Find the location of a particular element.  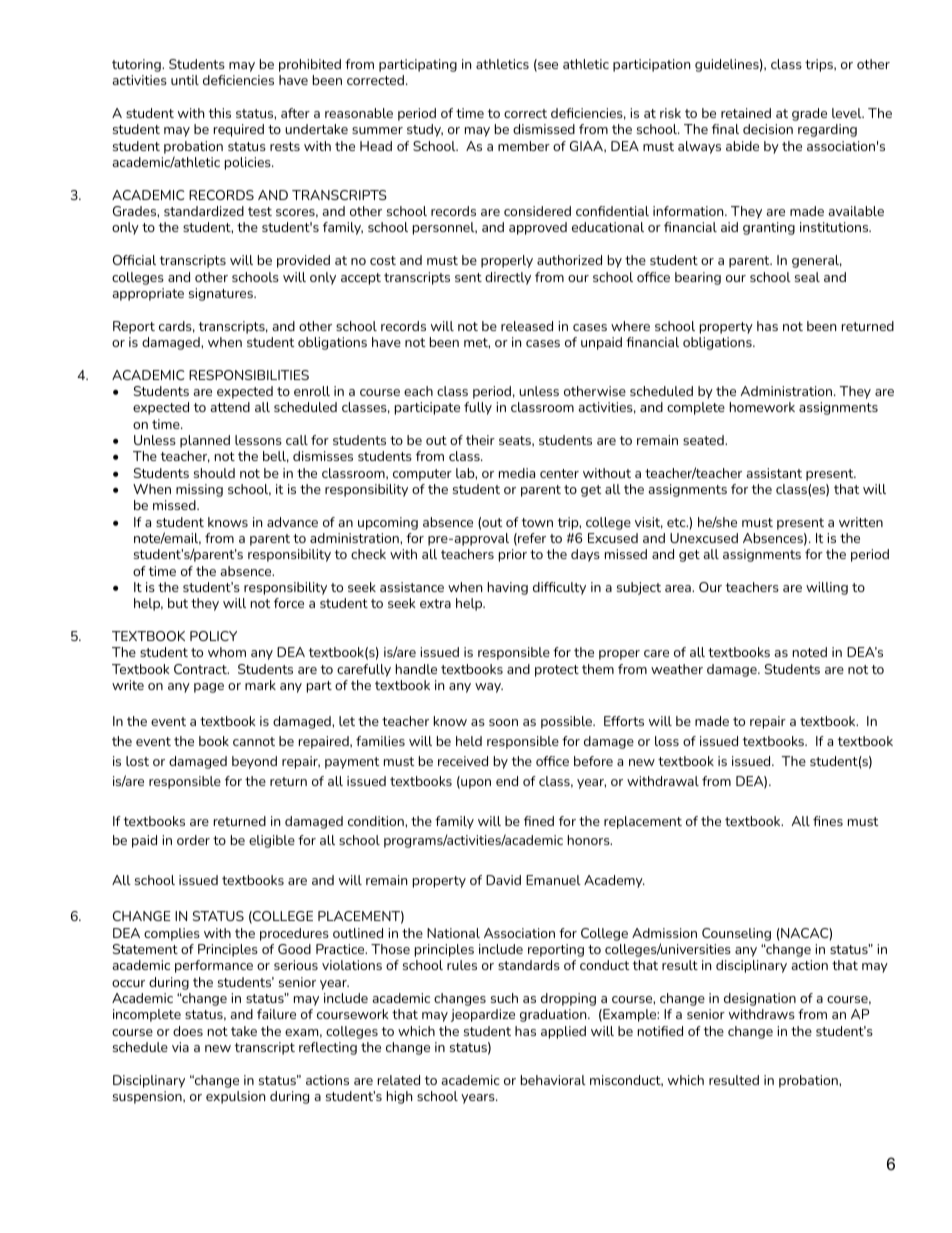

fines is located at coordinates (828, 821).
